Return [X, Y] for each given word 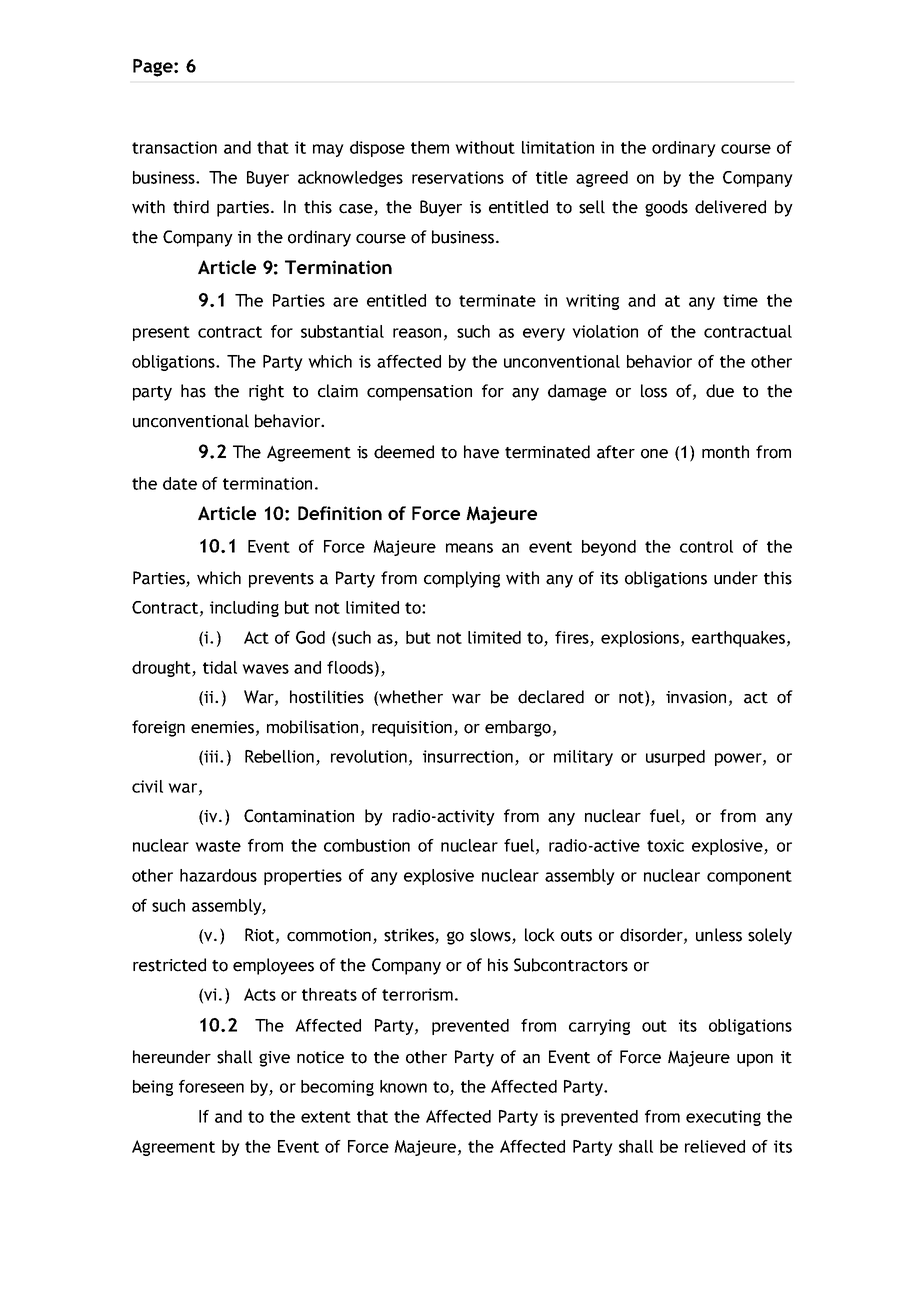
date [180, 483]
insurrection [469, 757]
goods [666, 208]
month [725, 452]
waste [218, 846]
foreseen [211, 1086]
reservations [458, 177]
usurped [675, 758]
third [191, 207]
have [481, 452]
